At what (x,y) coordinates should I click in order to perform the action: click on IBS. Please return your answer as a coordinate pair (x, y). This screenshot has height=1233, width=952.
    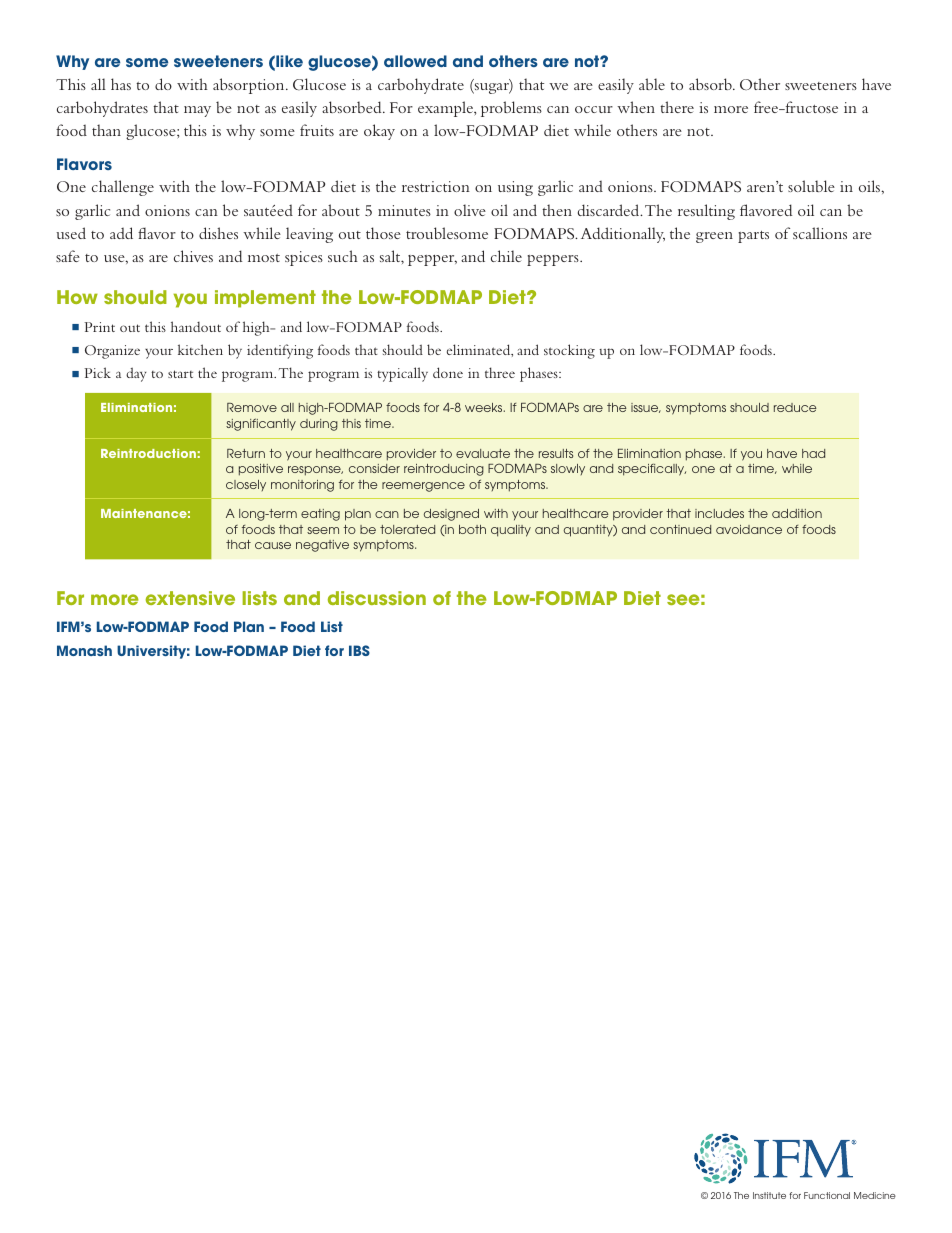
    Looking at the image, I should click on (359, 650).
